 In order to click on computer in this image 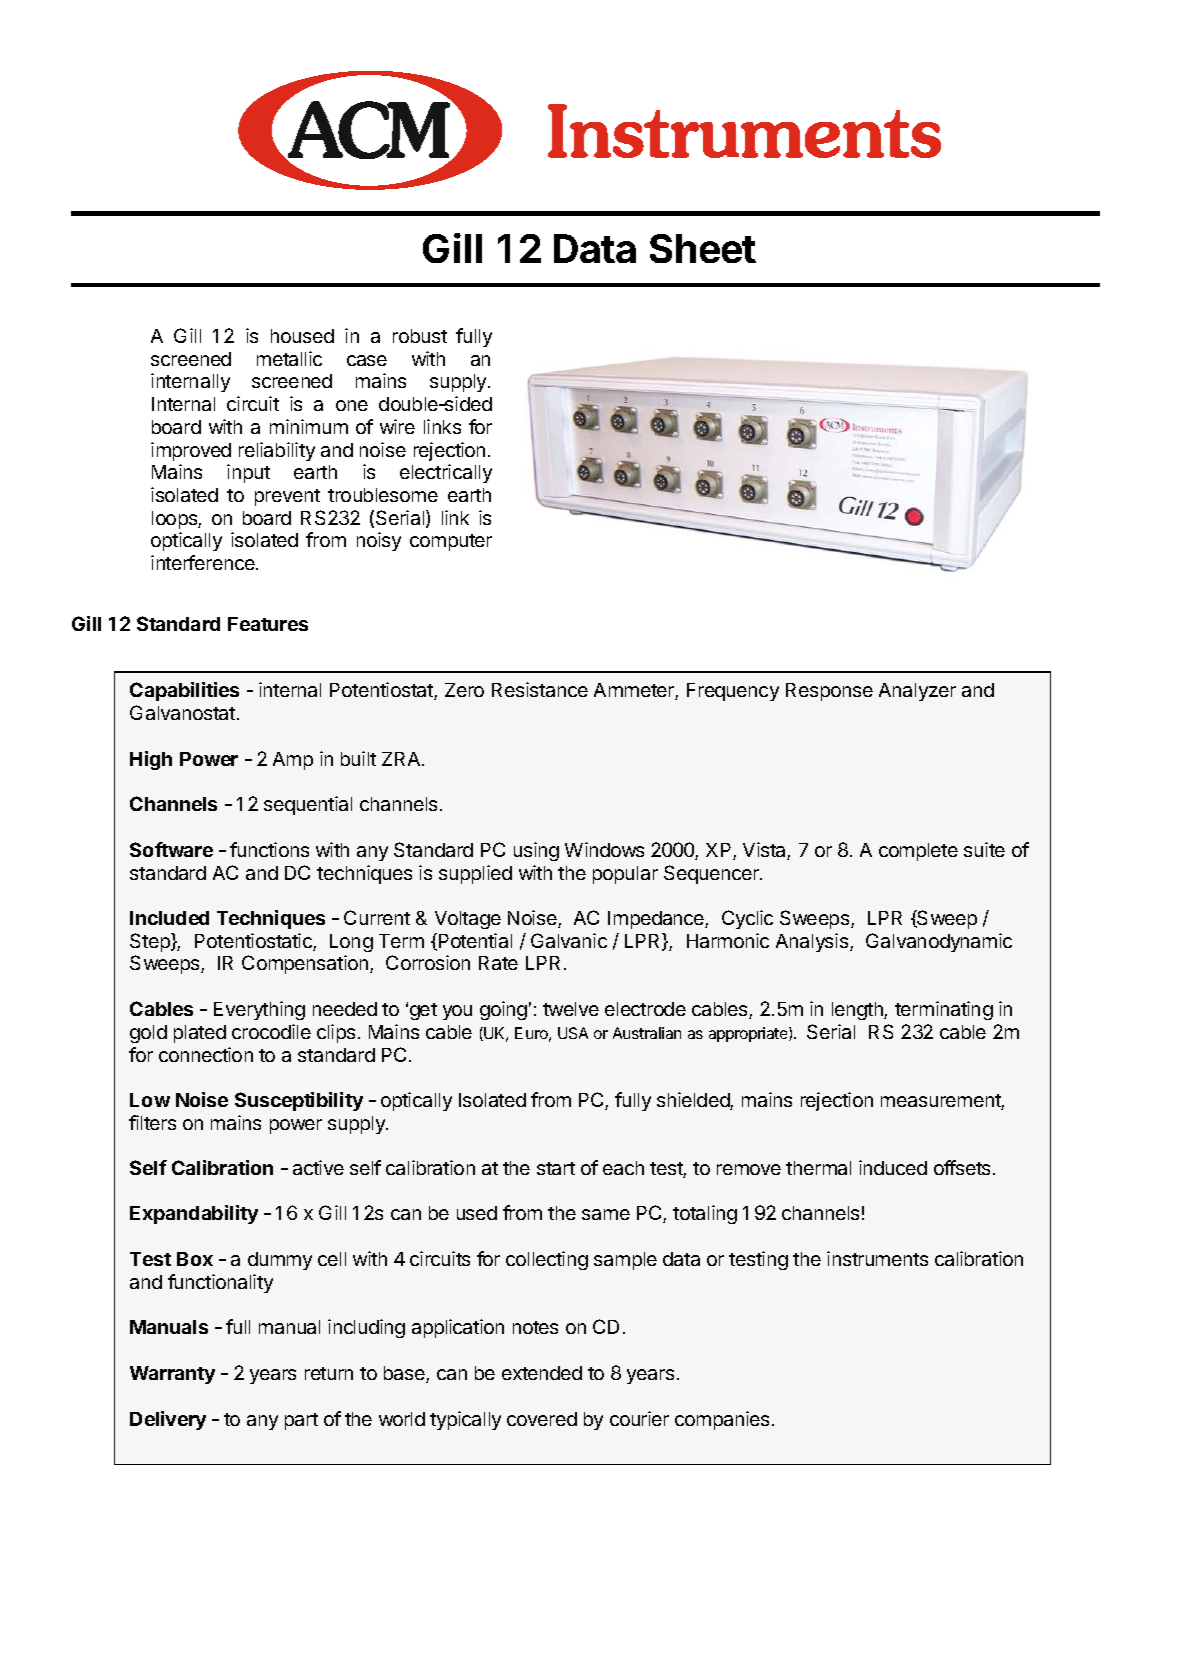, I will do `click(451, 542)`.
